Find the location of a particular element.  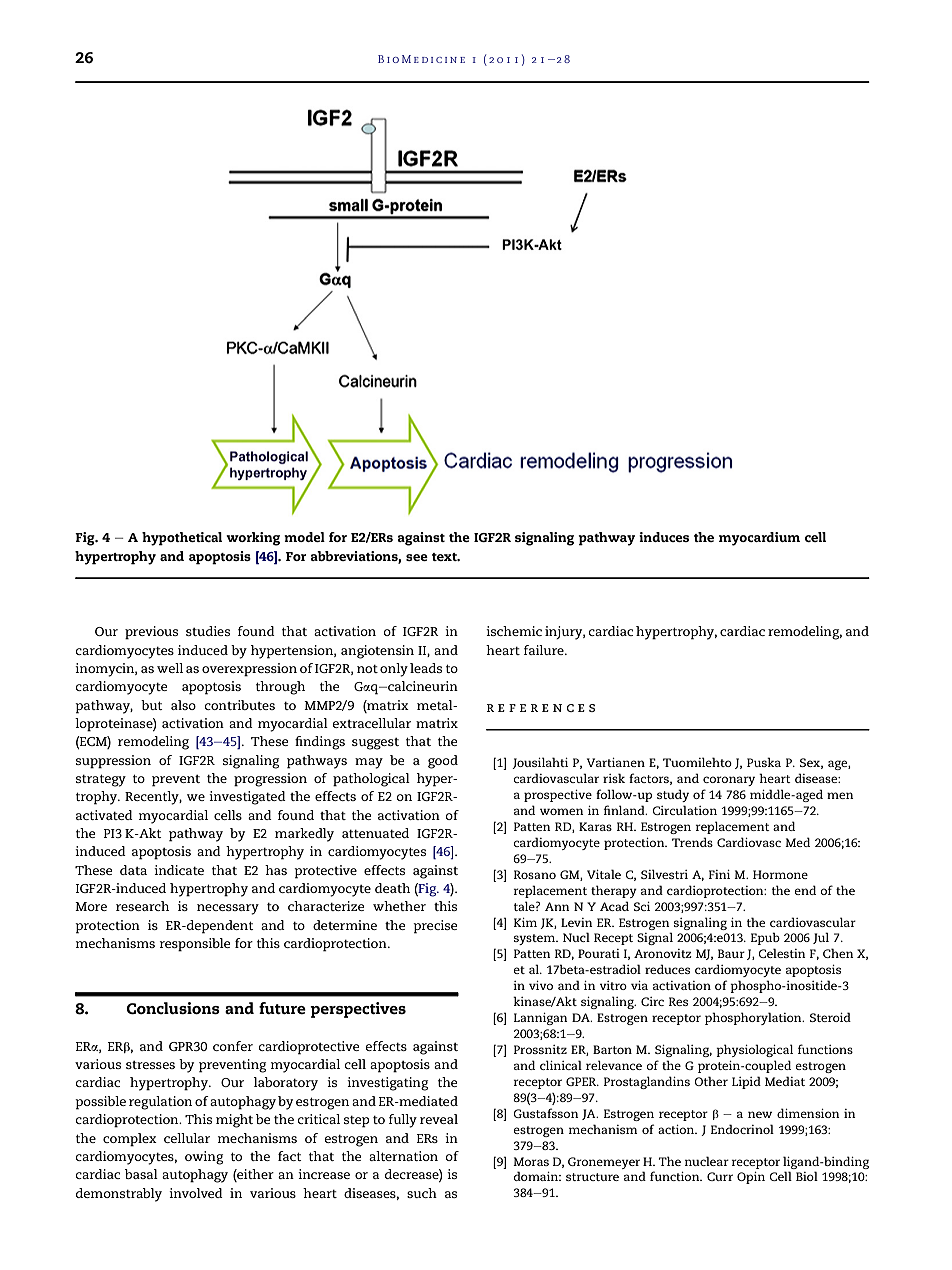

coronary is located at coordinates (729, 781).
